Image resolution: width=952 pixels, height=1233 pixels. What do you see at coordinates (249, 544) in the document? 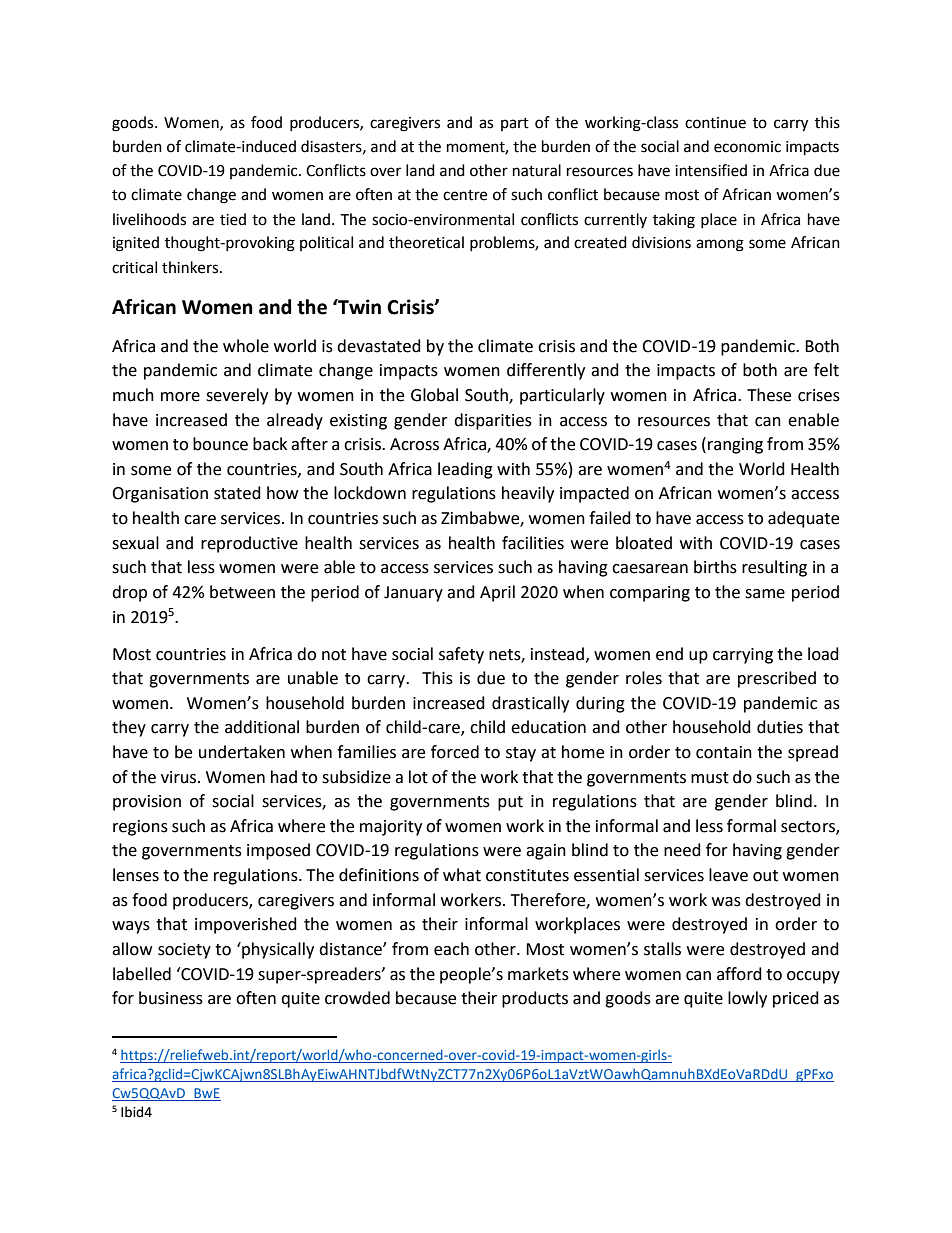
I see `reproductive` at bounding box center [249, 544].
